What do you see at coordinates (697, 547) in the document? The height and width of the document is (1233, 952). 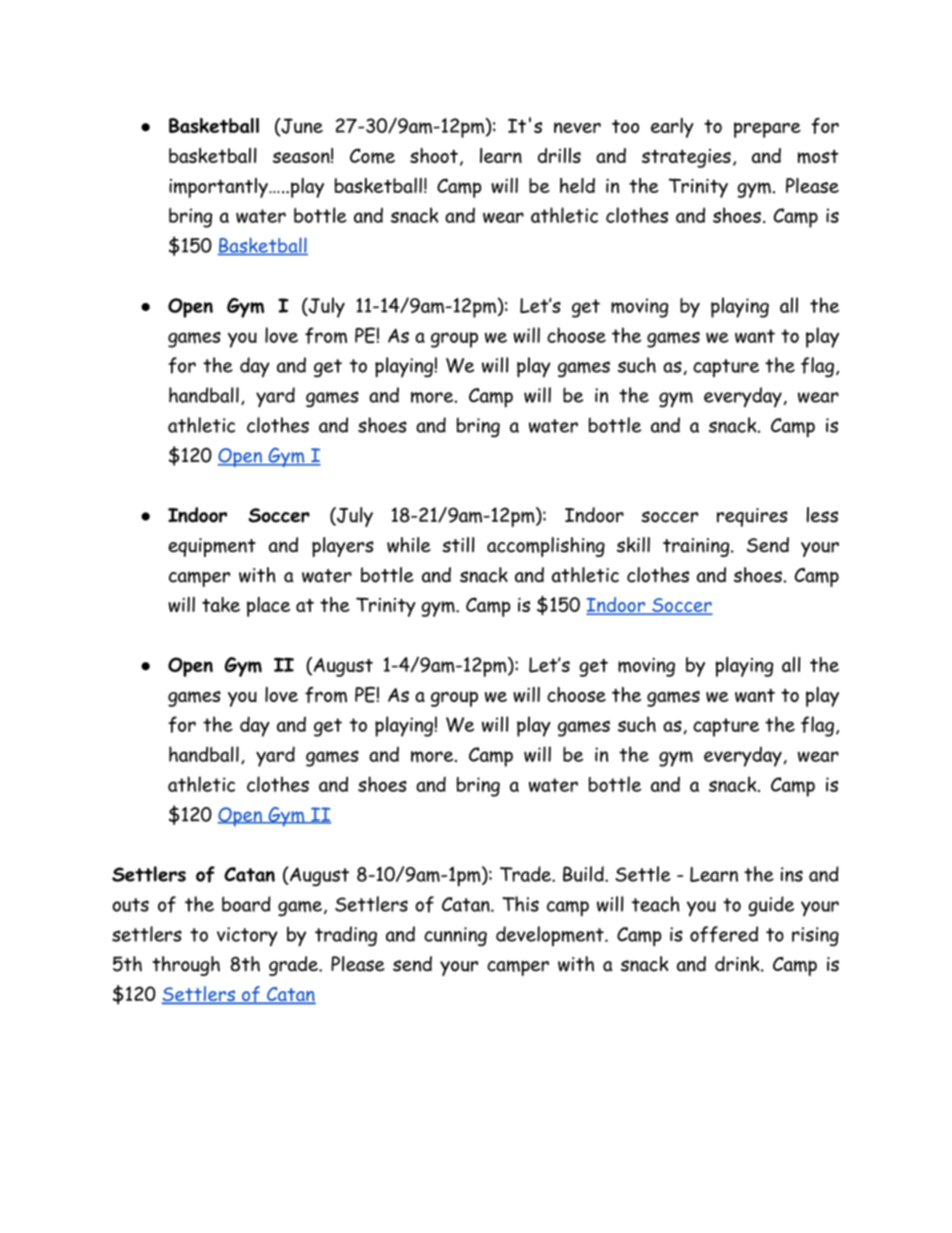 I see `training` at bounding box center [697, 547].
